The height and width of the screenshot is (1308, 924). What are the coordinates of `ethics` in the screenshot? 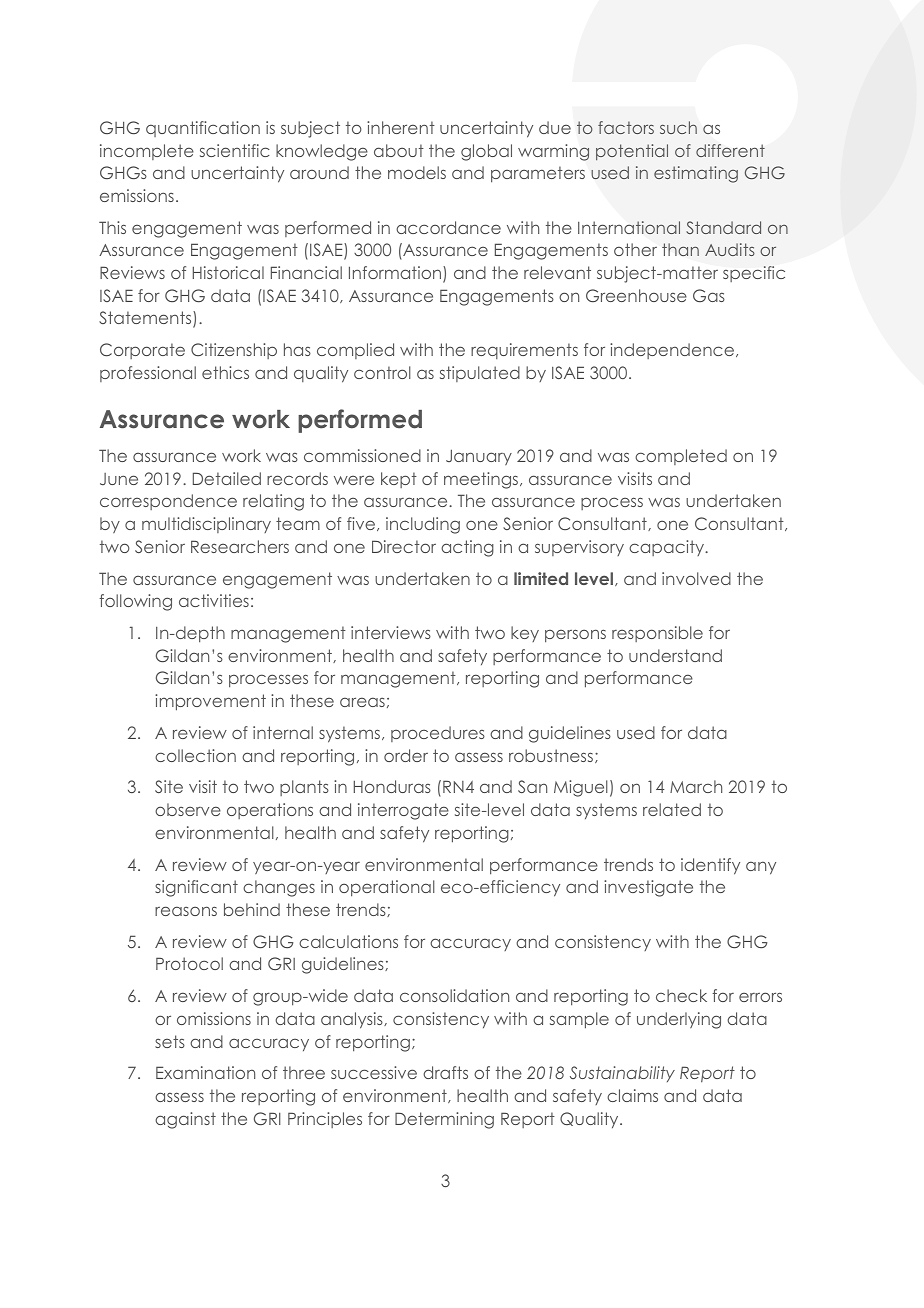 It's located at (225, 372).
